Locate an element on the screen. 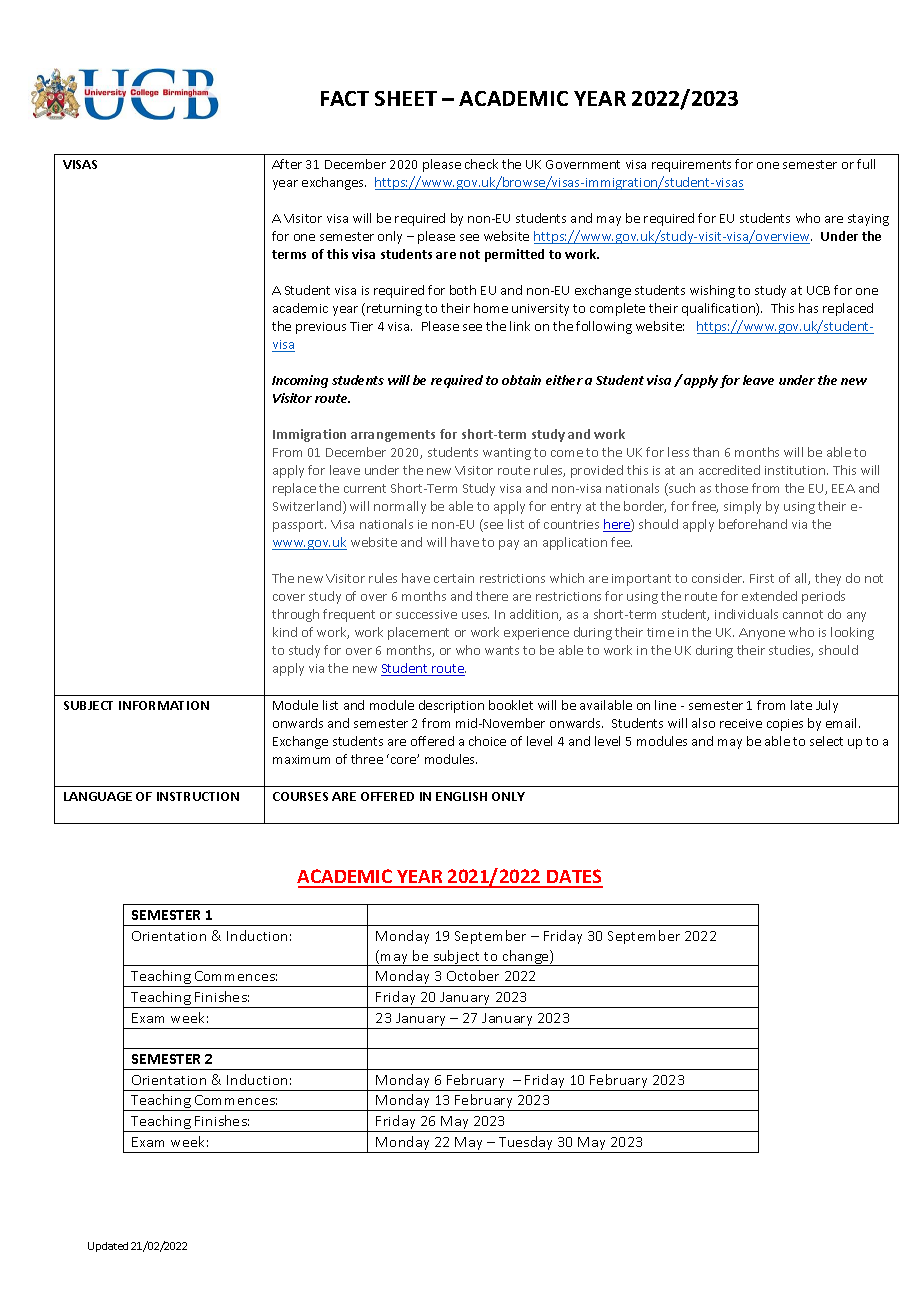 The image size is (924, 1308). DATES is located at coordinates (574, 878).
